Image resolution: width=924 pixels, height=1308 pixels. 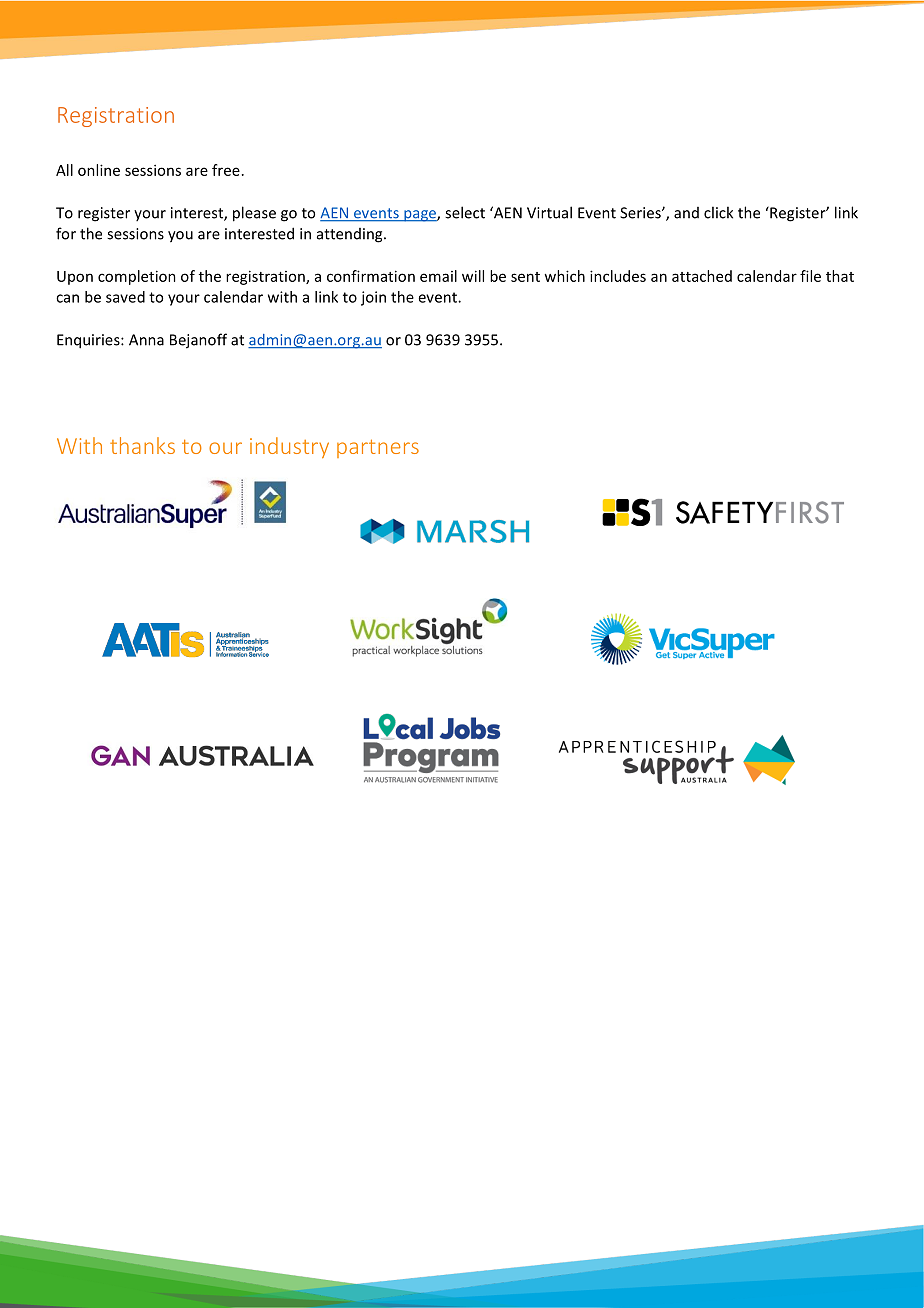 I want to click on click, so click(x=718, y=212).
